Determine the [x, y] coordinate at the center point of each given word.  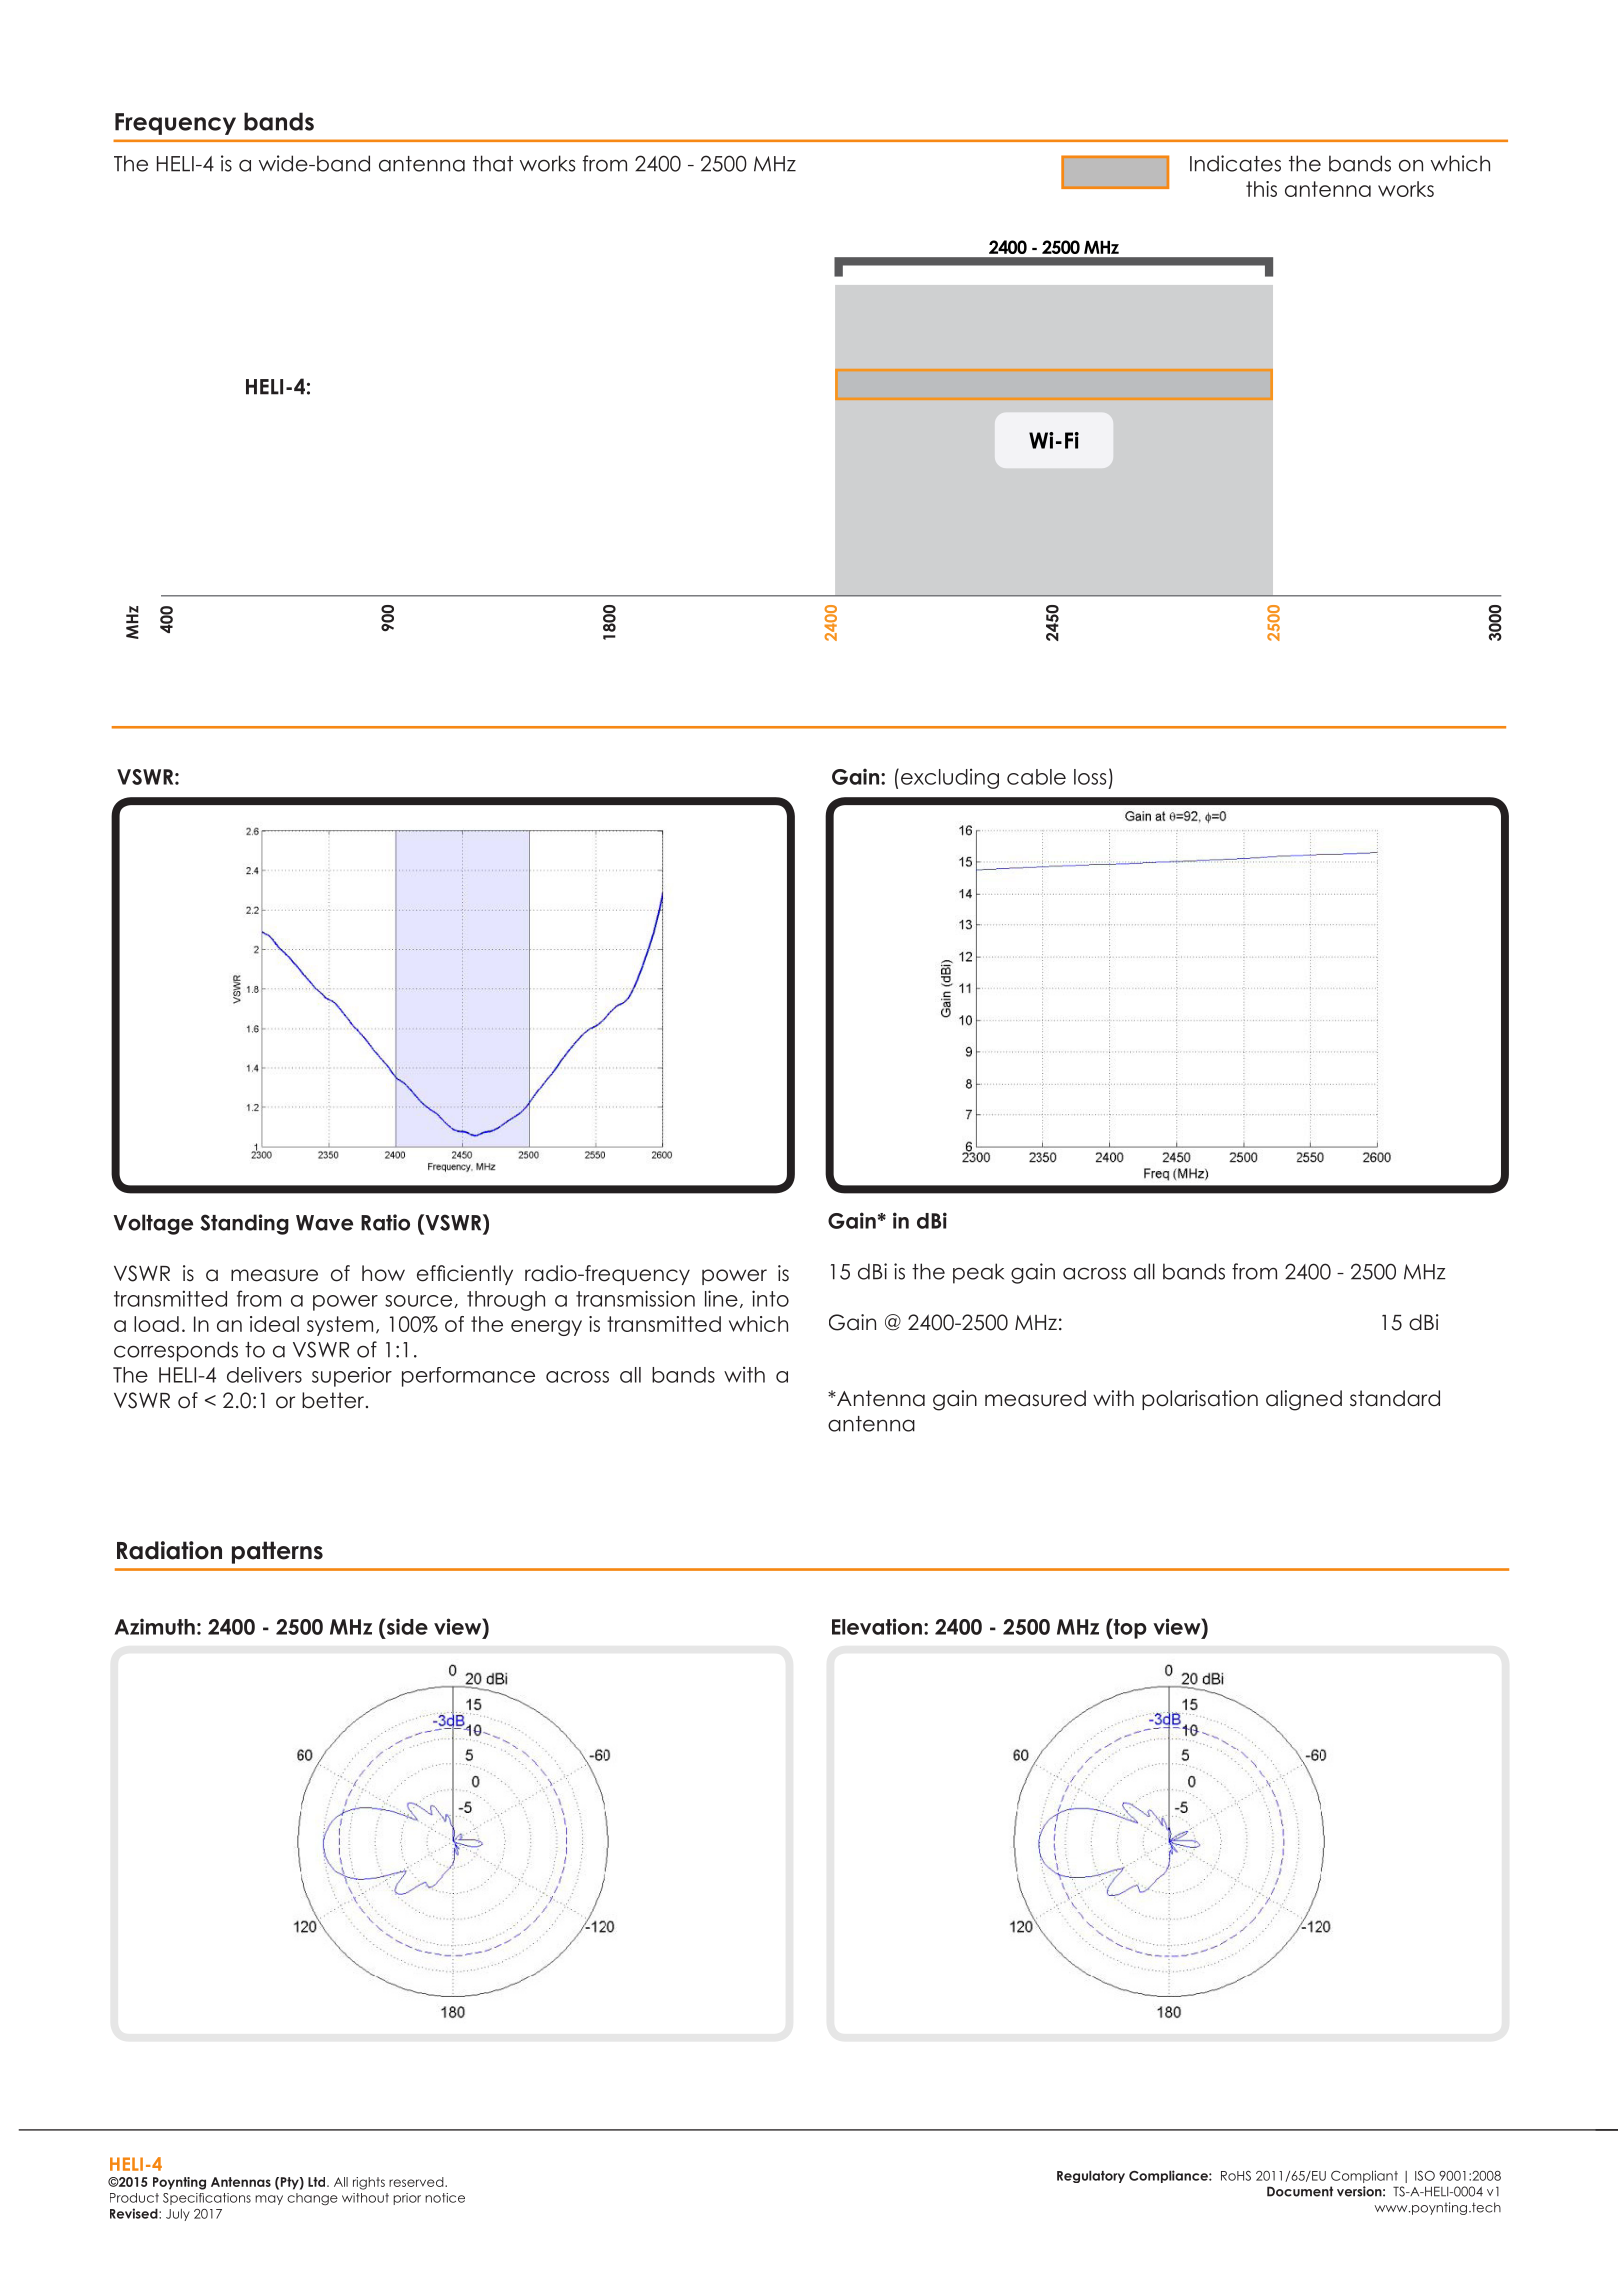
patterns [277, 1552]
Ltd [318, 2182]
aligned [1304, 1400]
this [1261, 189]
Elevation [877, 1626]
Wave [324, 1223]
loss [1090, 777]
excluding [950, 778]
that [493, 163]
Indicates [1235, 163]
